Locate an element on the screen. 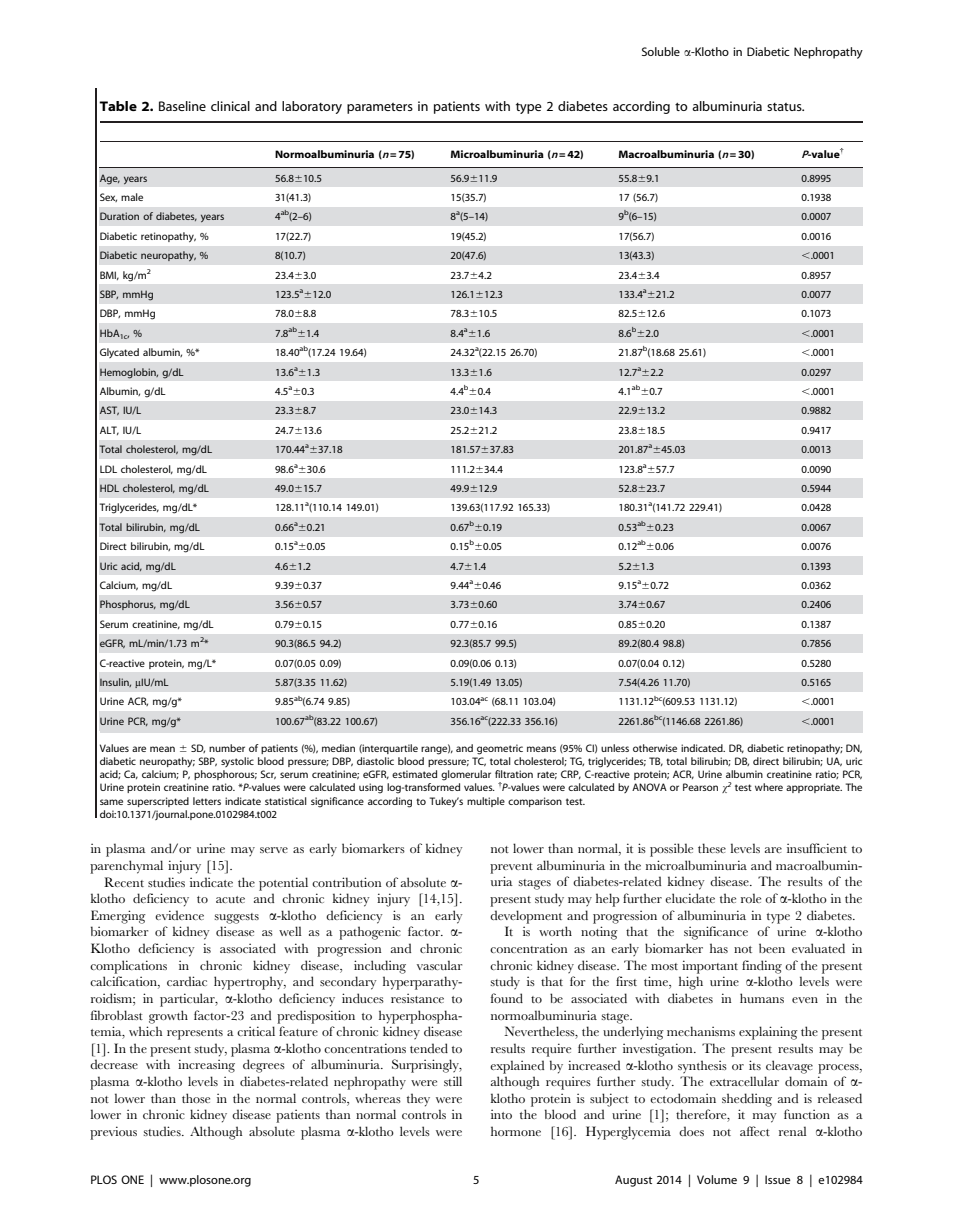 This screenshot has height=1232, width=953. Phosphorus is located at coordinates (128, 605).
